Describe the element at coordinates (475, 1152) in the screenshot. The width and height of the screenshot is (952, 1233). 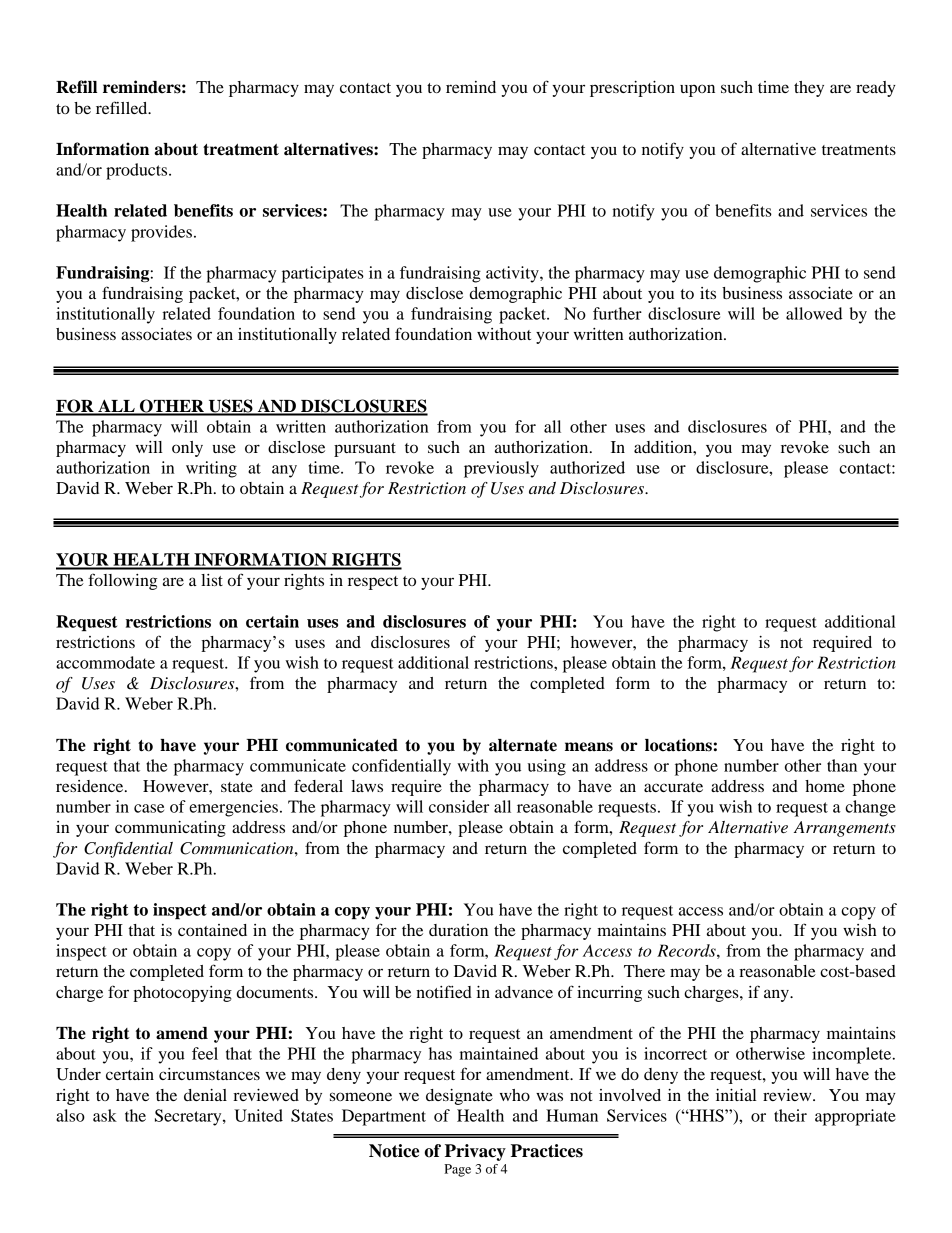
I see `Privacy` at that location.
